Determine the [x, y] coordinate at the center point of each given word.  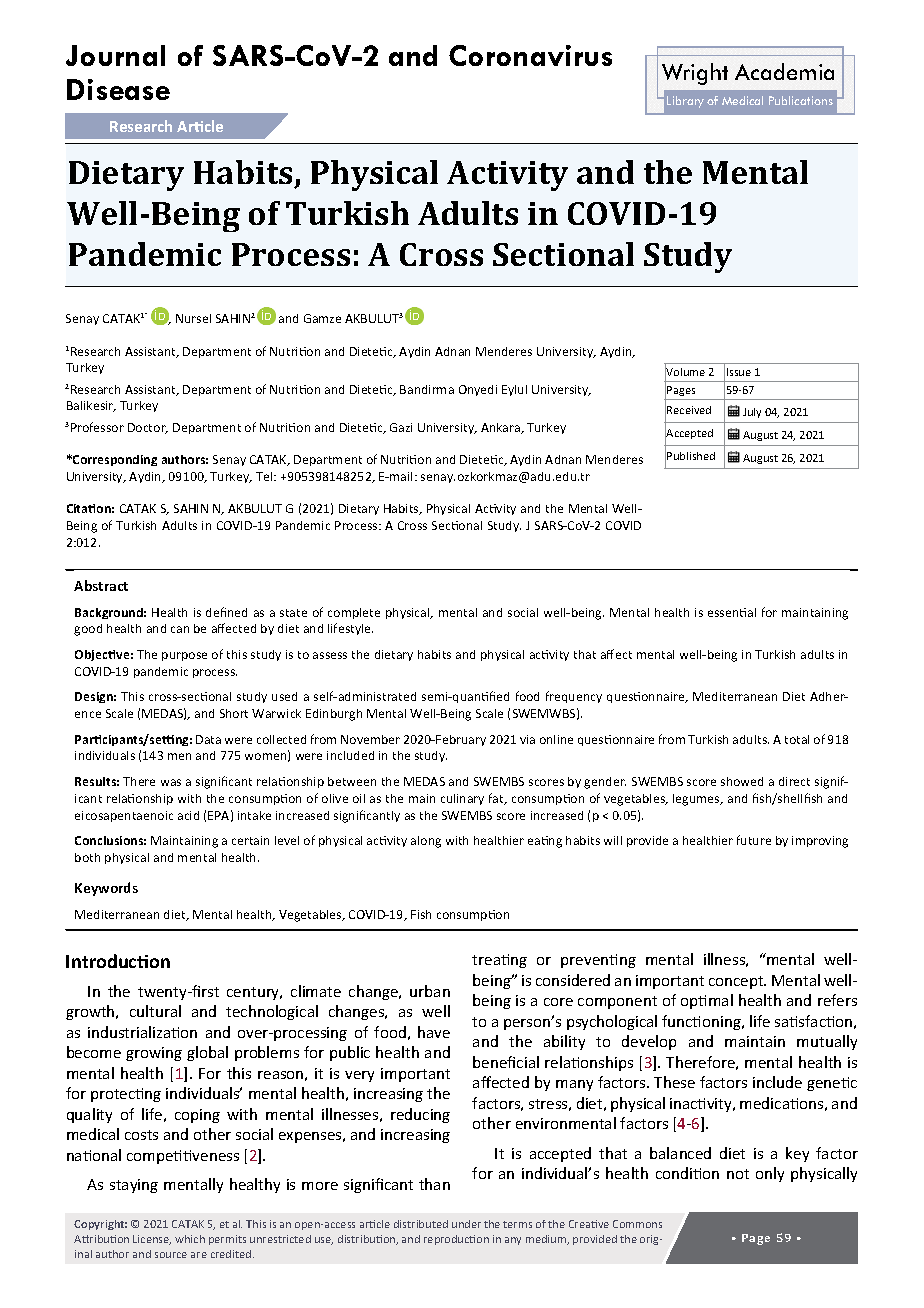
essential [732, 612]
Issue [739, 372]
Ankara [502, 428]
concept [737, 982]
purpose [184, 656]
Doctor [148, 428]
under [466, 1224]
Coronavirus [530, 55]
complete [354, 613]
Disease [118, 89]
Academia [784, 71]
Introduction [118, 961]
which [190, 1239]
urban [430, 991]
